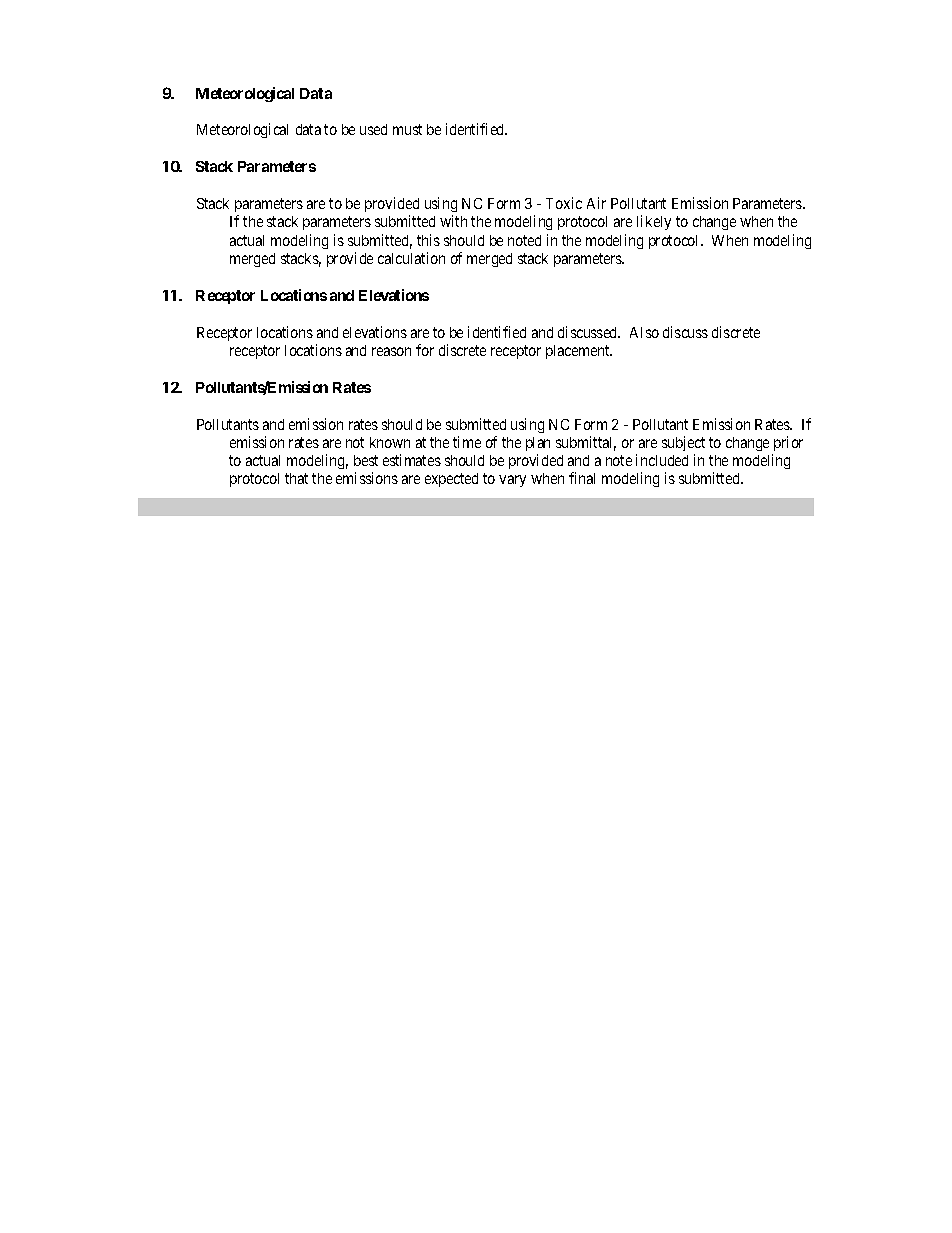 This image has width=952, height=1233. What do you see at coordinates (391, 351) in the image?
I see `reason` at bounding box center [391, 351].
